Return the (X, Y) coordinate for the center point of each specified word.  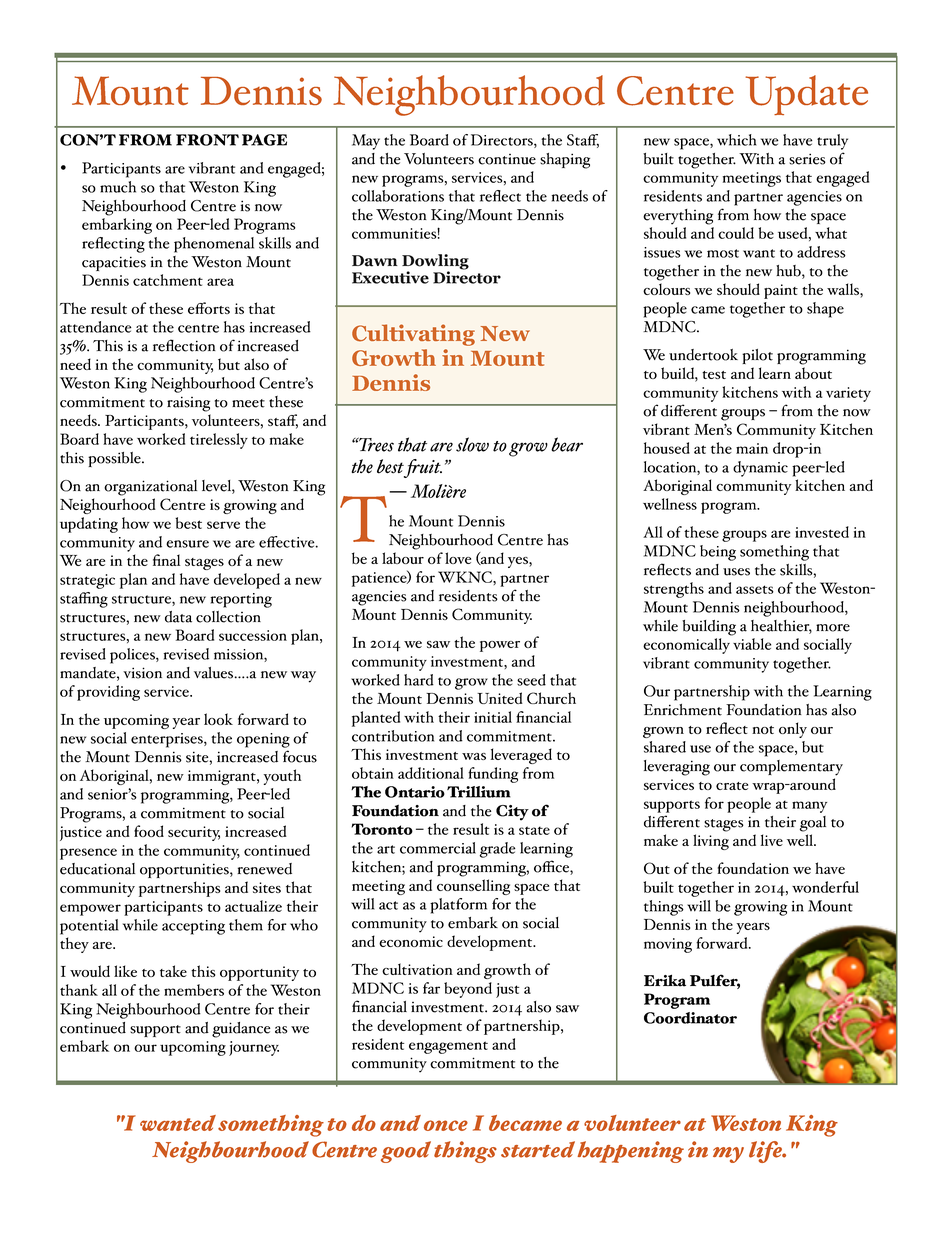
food (149, 831)
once (446, 1125)
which (737, 140)
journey (254, 1048)
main (752, 448)
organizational (150, 488)
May (366, 142)
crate (732, 786)
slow (472, 444)
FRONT (207, 140)
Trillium (479, 792)
